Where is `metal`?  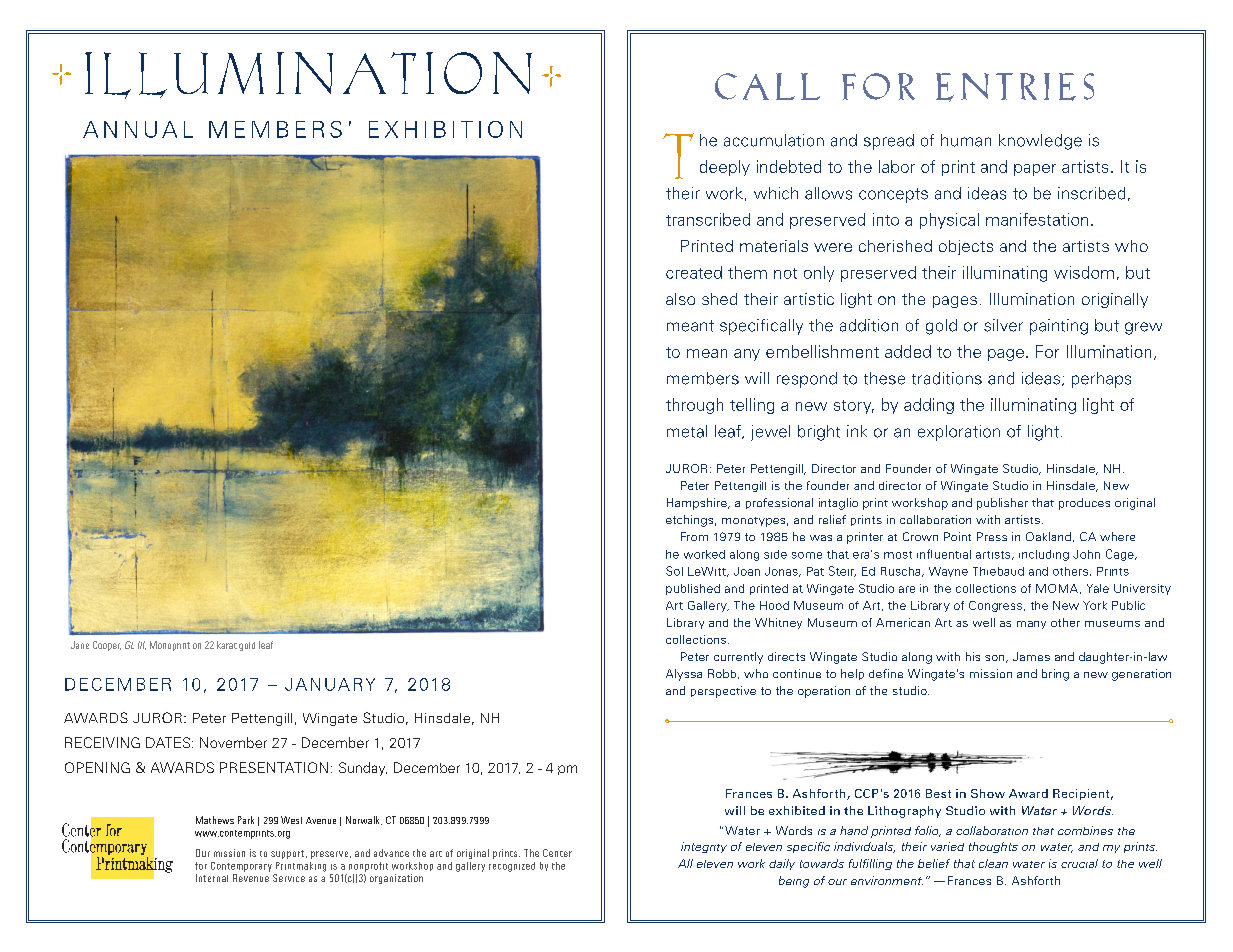 metal is located at coordinates (687, 431).
